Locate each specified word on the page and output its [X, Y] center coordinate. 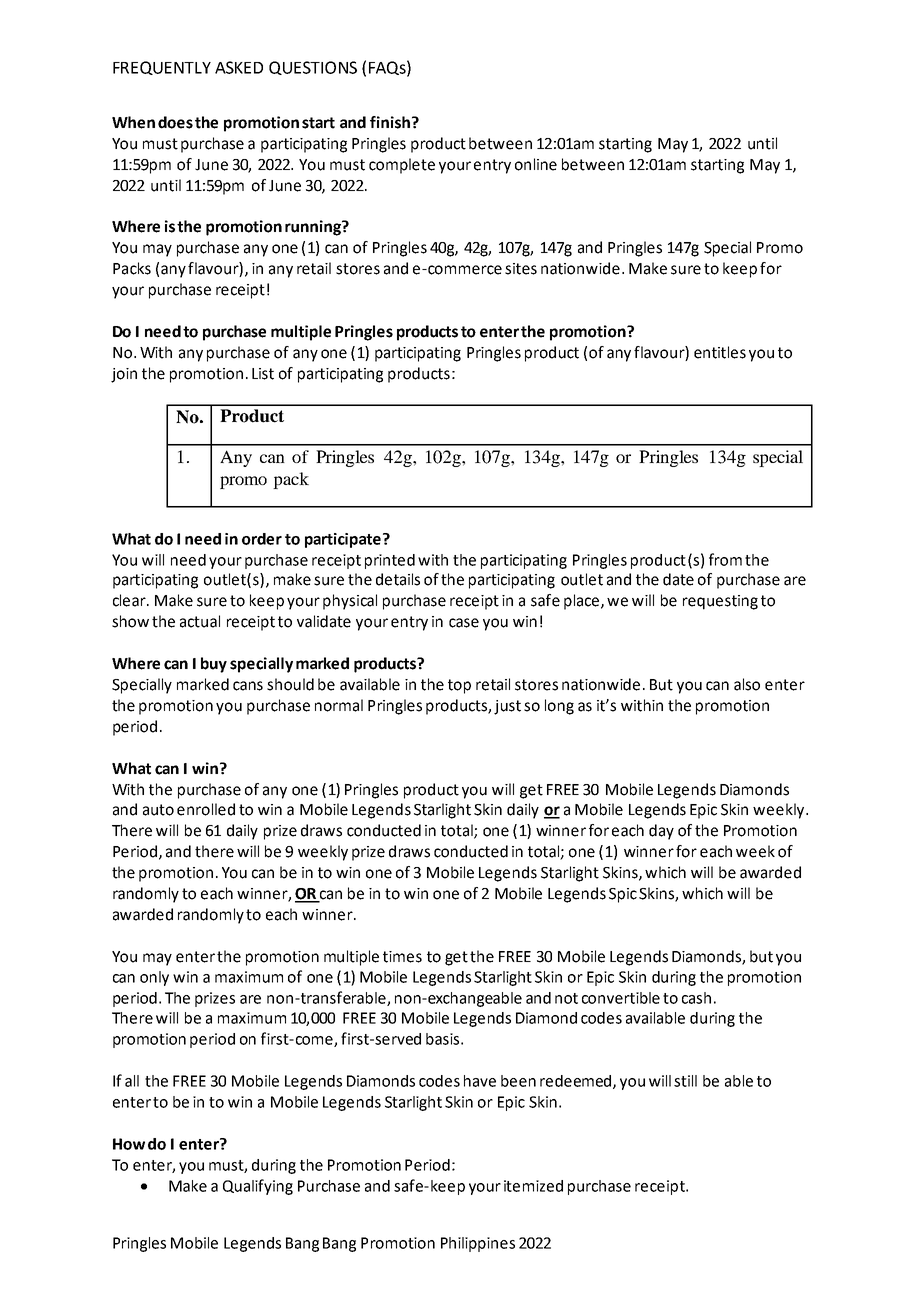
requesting [720, 602]
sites [521, 269]
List [263, 374]
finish [390, 122]
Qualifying [258, 1187]
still [685, 1081]
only [154, 978]
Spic [623, 895]
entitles [720, 352]
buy [214, 665]
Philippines [478, 1244]
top [459, 686]
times [402, 957]
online [536, 164]
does [175, 122]
